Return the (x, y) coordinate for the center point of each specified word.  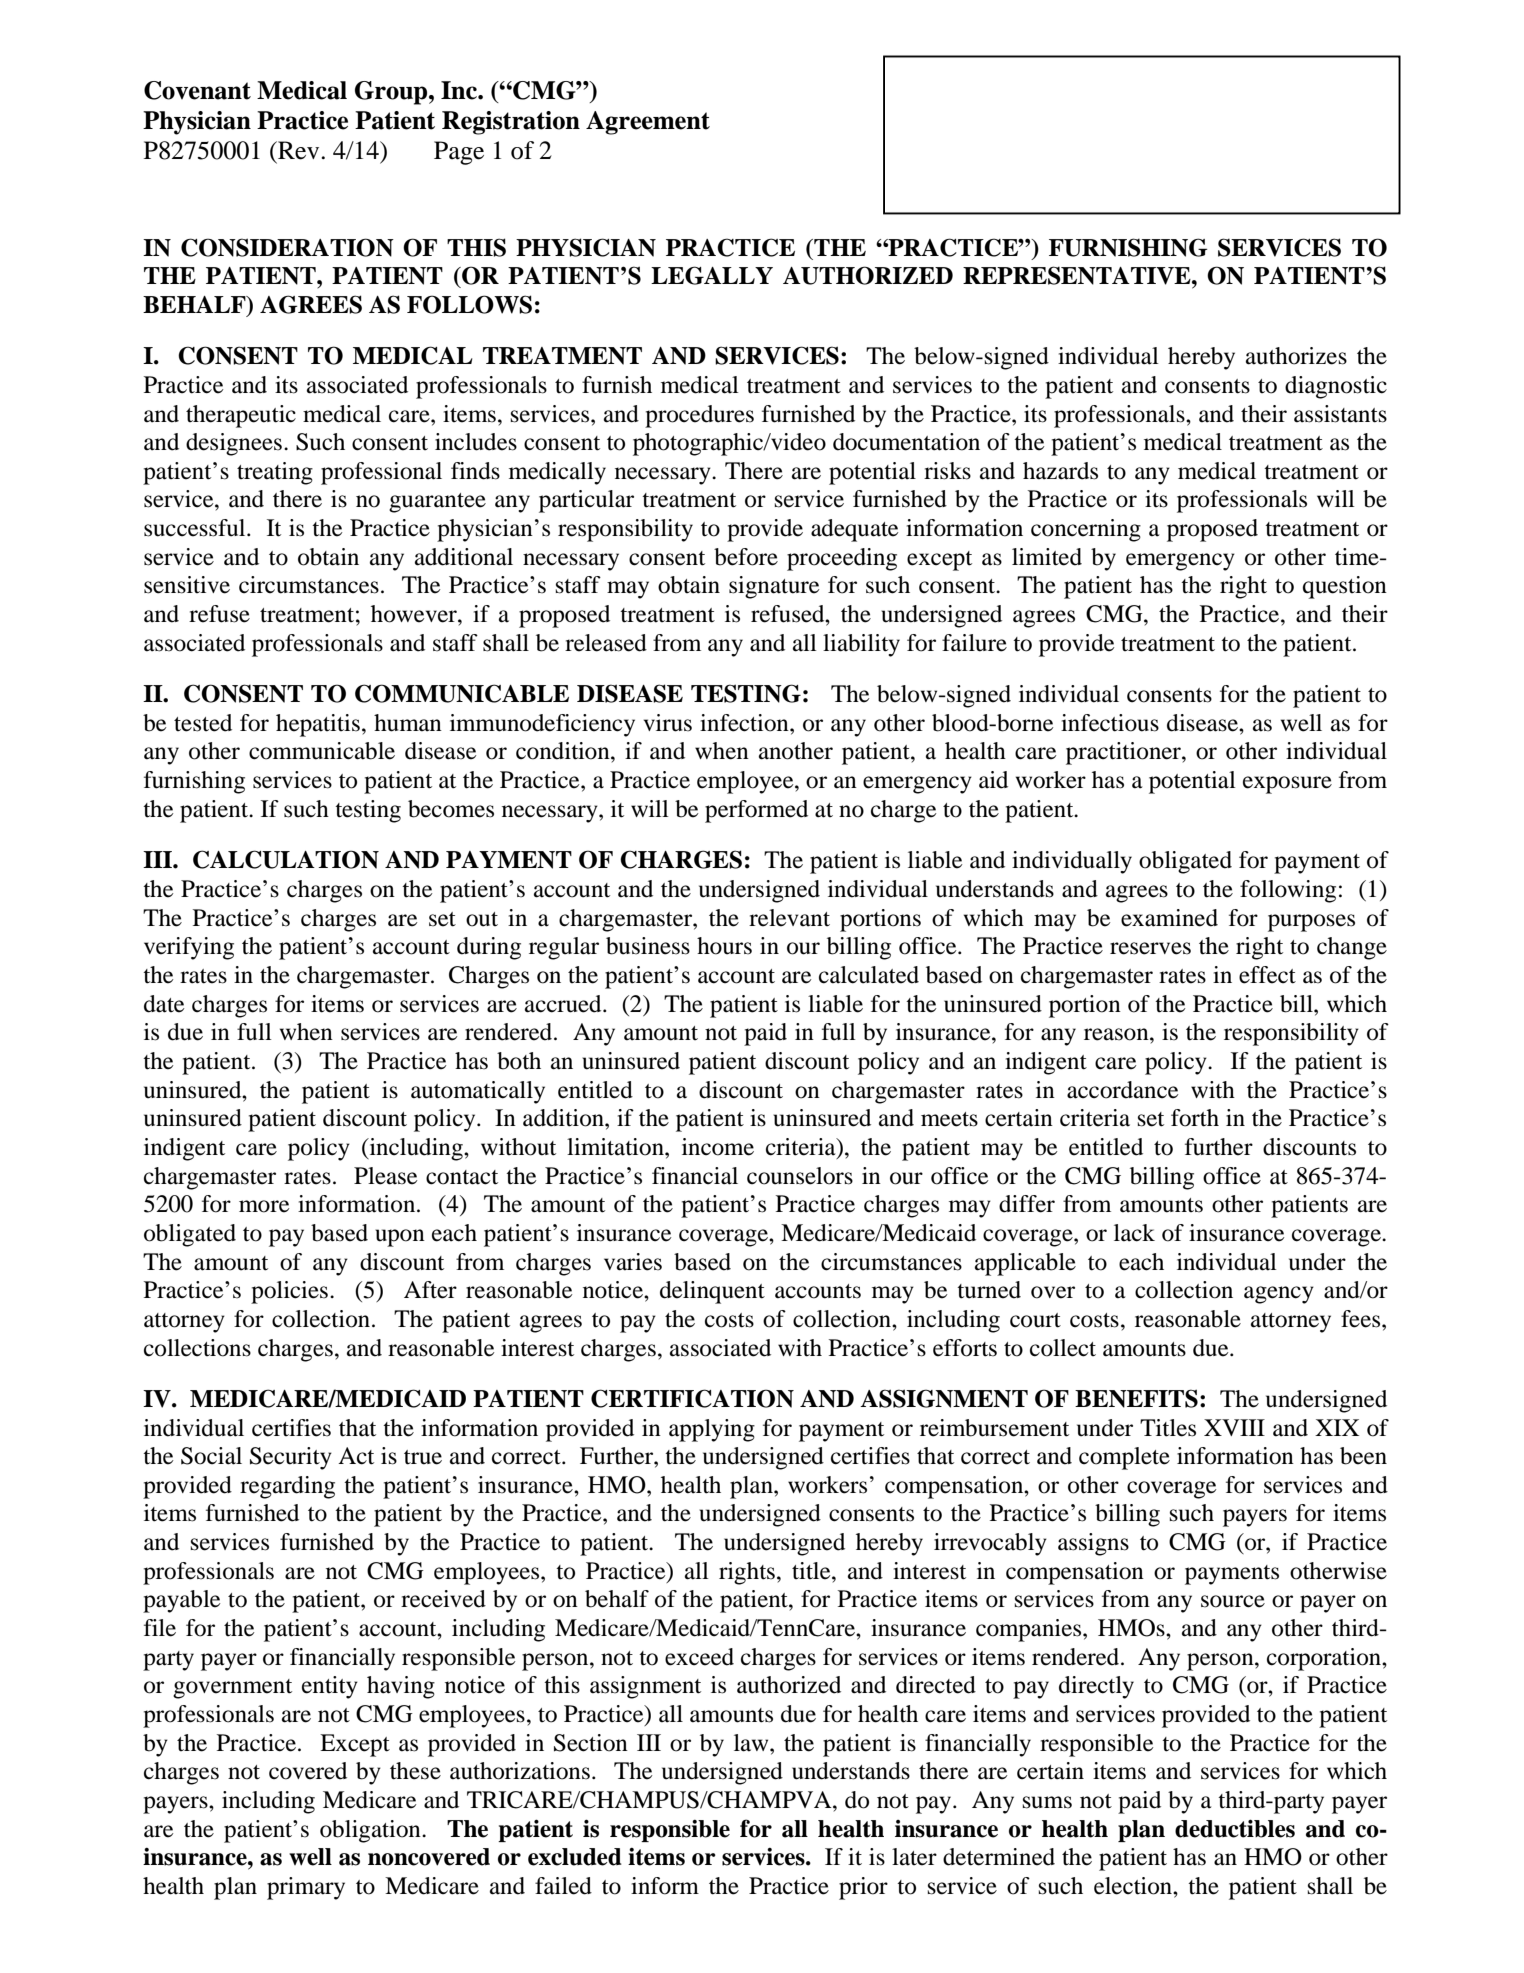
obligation (371, 1831)
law (752, 1743)
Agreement (648, 123)
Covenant (197, 90)
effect (1267, 975)
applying (712, 1430)
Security (291, 1458)
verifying (189, 948)
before (746, 557)
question (1345, 587)
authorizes (1296, 356)
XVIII (1234, 1427)
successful (196, 528)
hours (724, 946)
